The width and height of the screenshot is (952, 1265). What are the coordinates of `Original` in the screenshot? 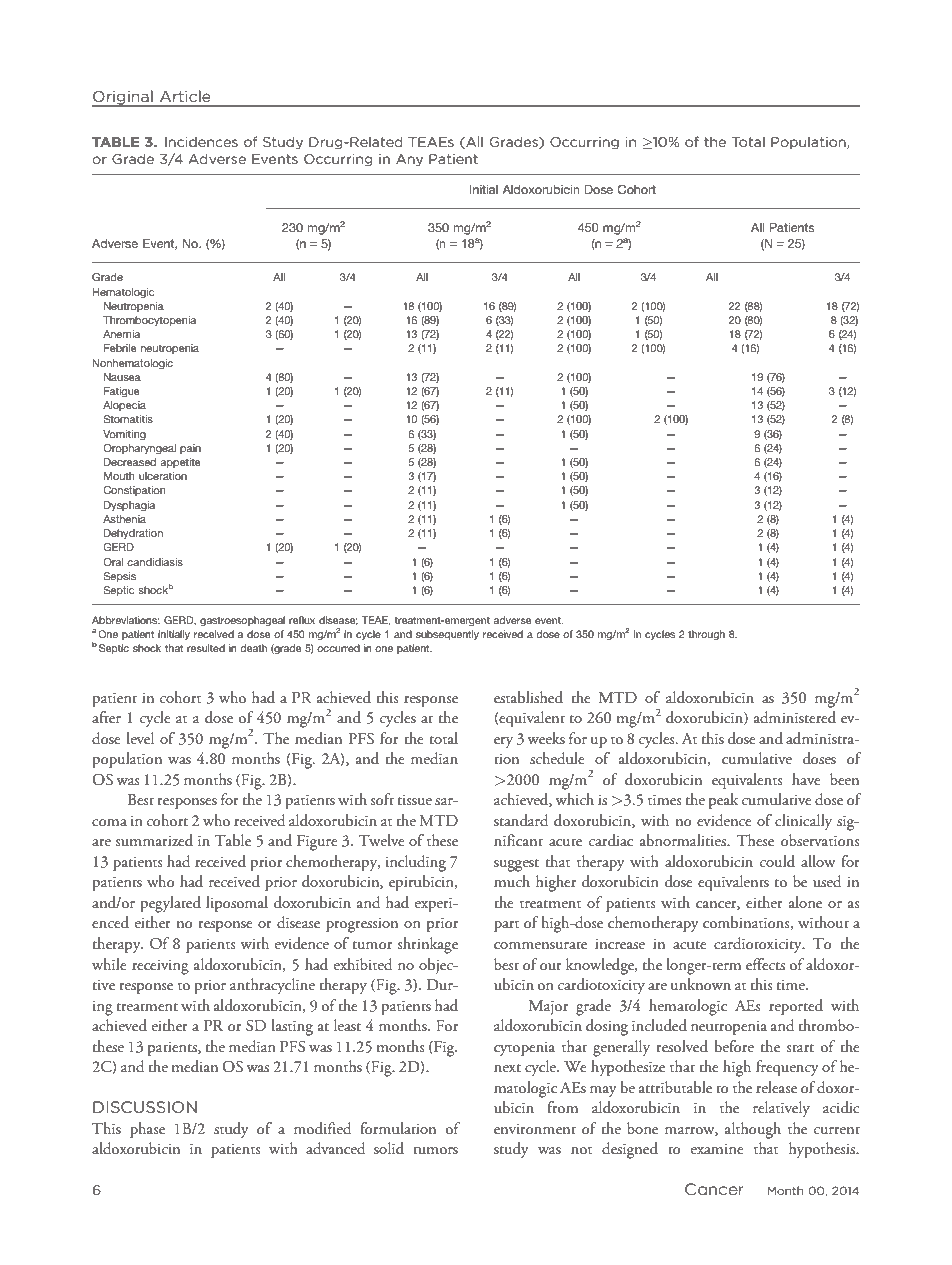 It's located at (123, 98).
